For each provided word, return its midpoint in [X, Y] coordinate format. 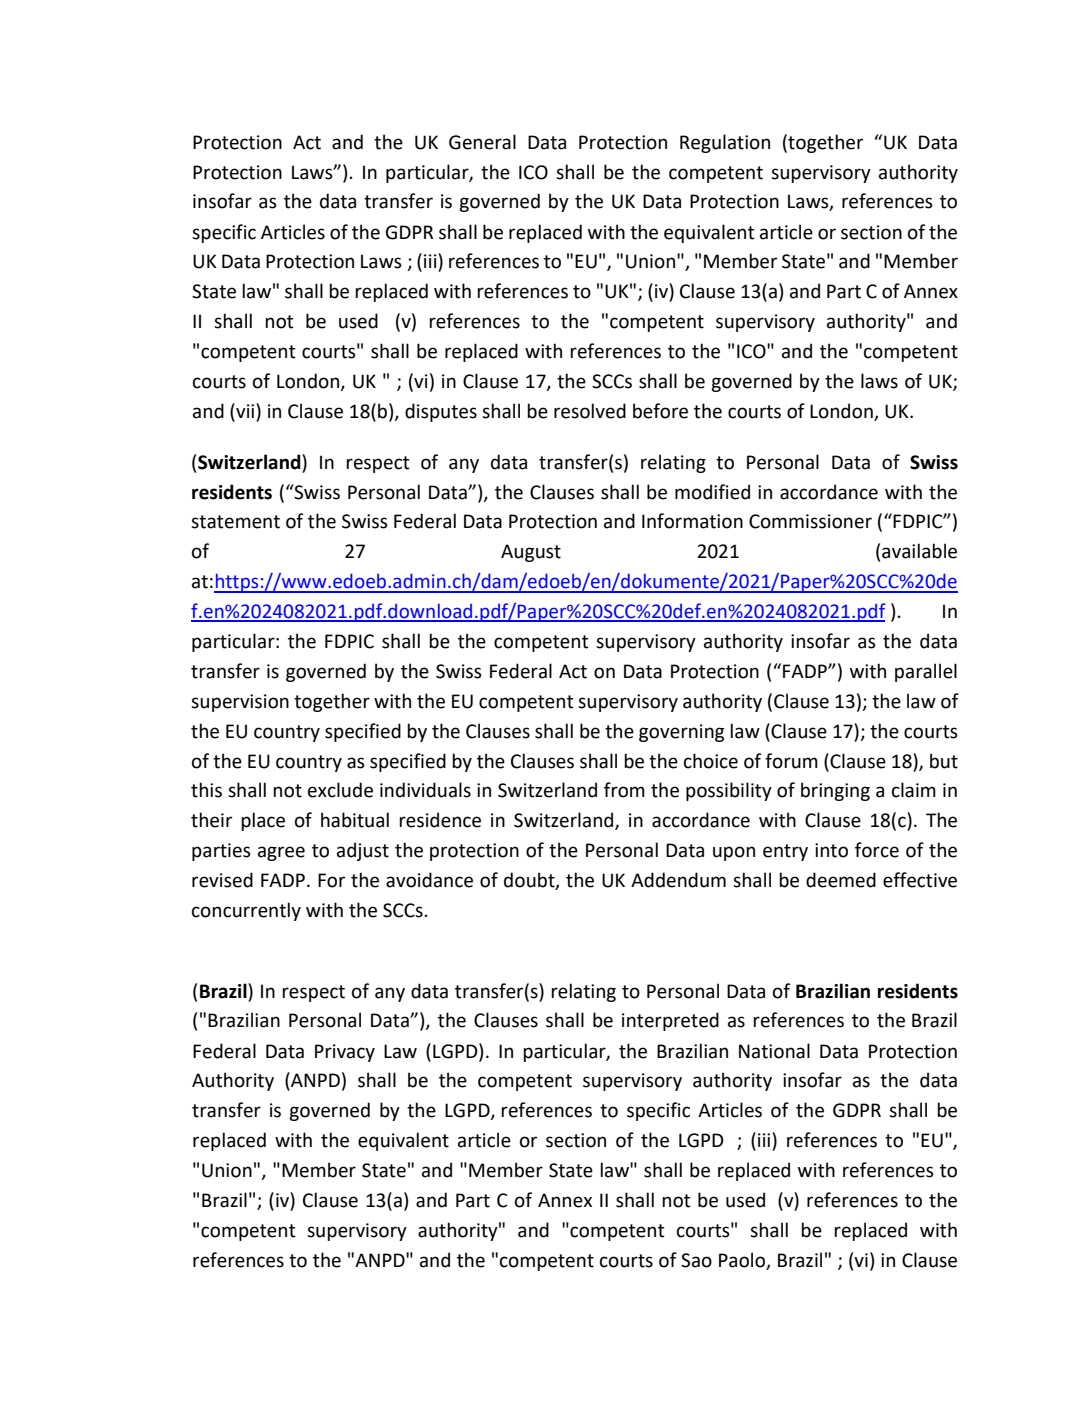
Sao [696, 1260]
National [774, 1051]
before [660, 411]
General [482, 142]
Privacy [345, 1053]
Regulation [725, 143]
